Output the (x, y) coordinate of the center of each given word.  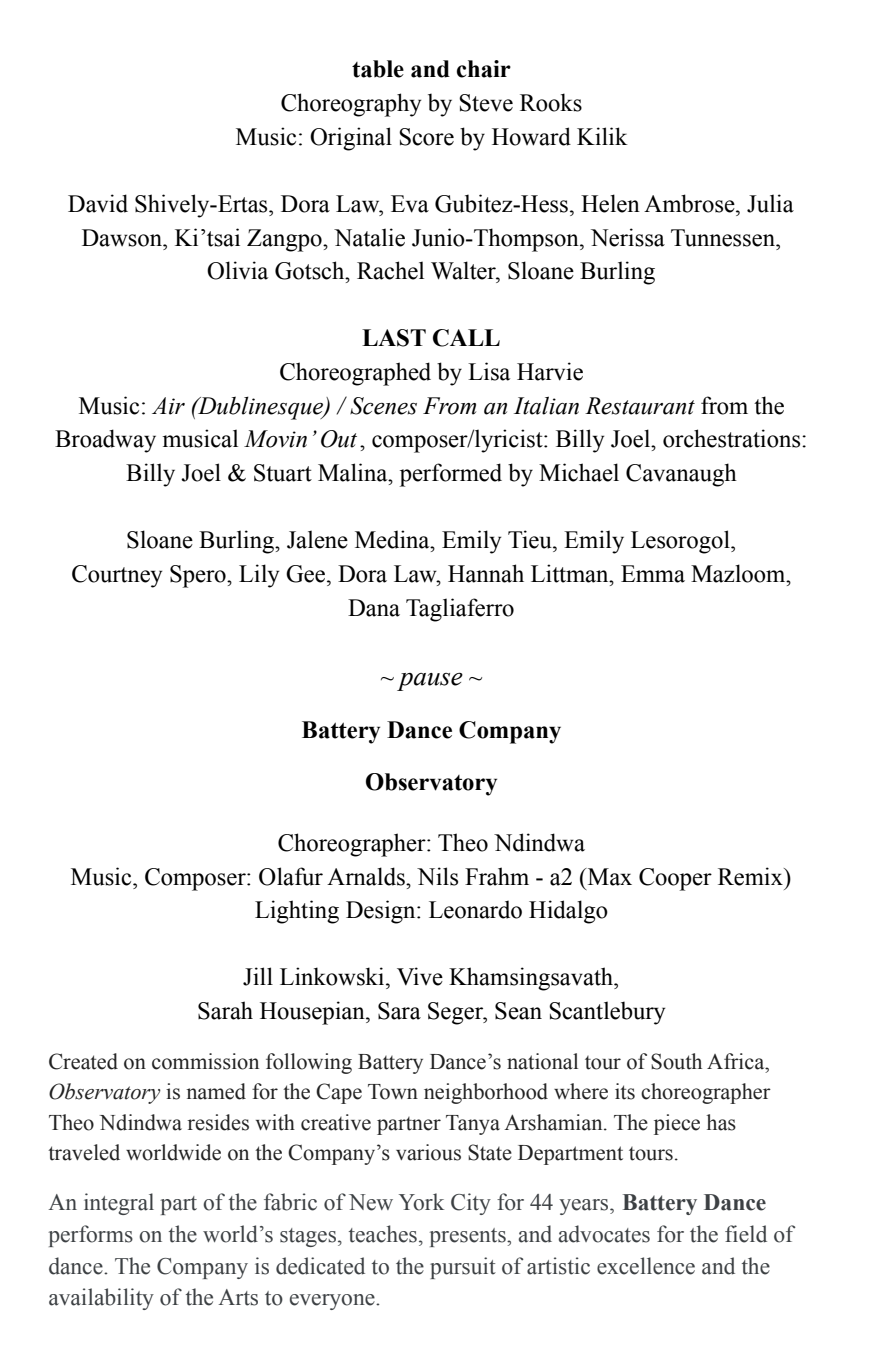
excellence (646, 1266)
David (98, 203)
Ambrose (690, 203)
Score (426, 137)
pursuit (463, 1268)
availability (101, 1299)
